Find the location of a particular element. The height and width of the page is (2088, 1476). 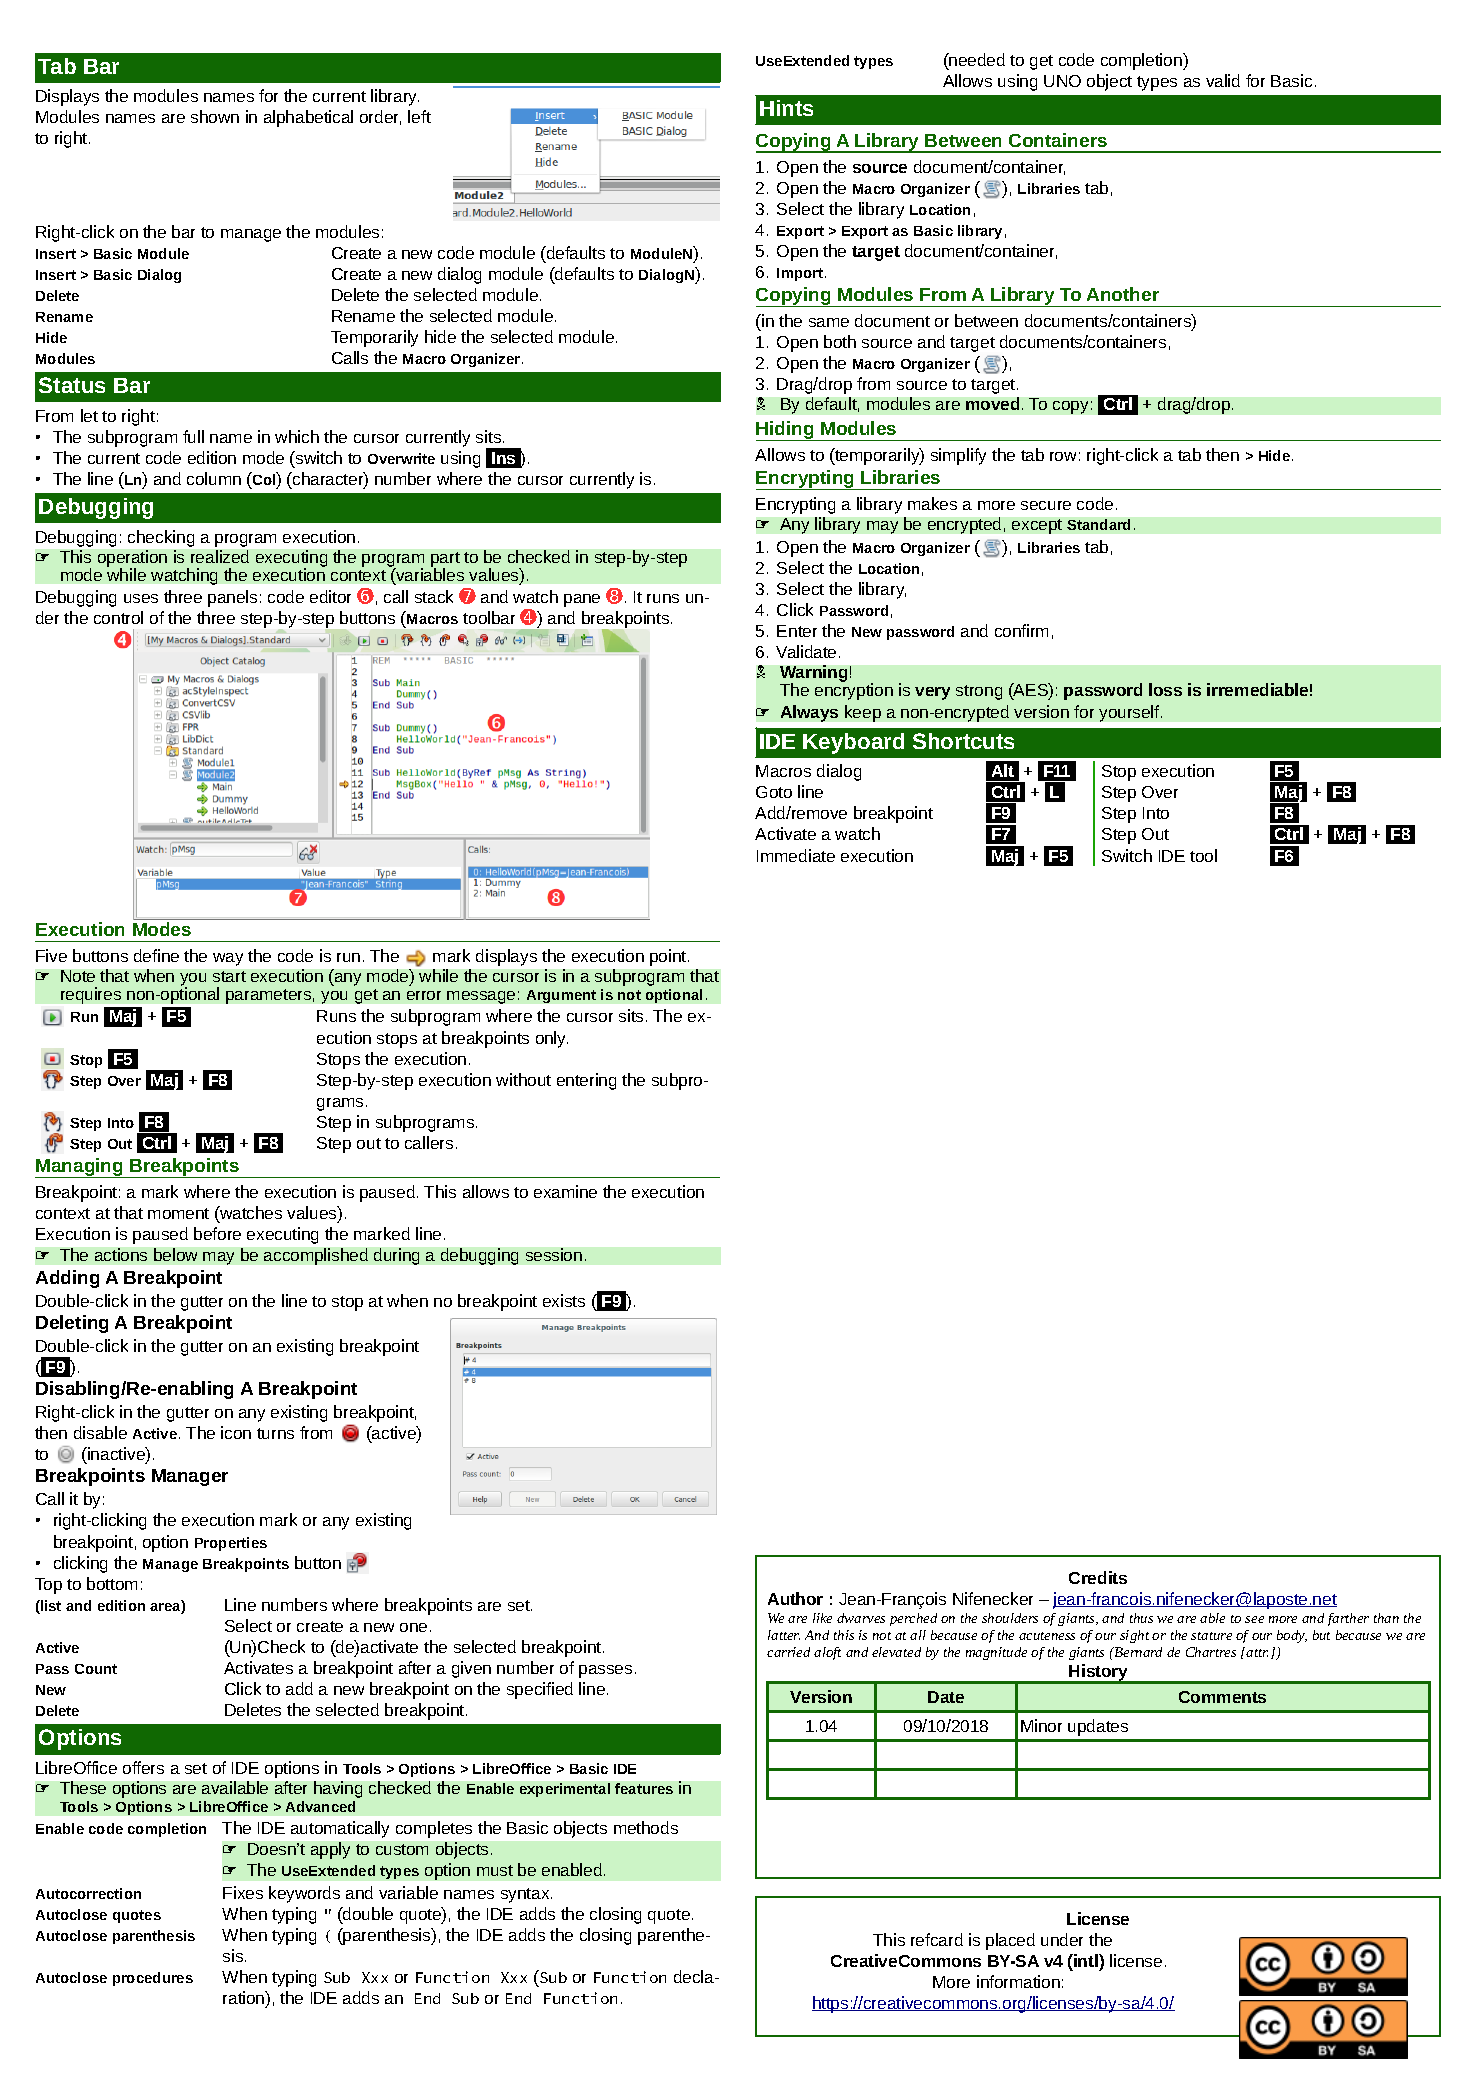

column is located at coordinates (214, 478).
